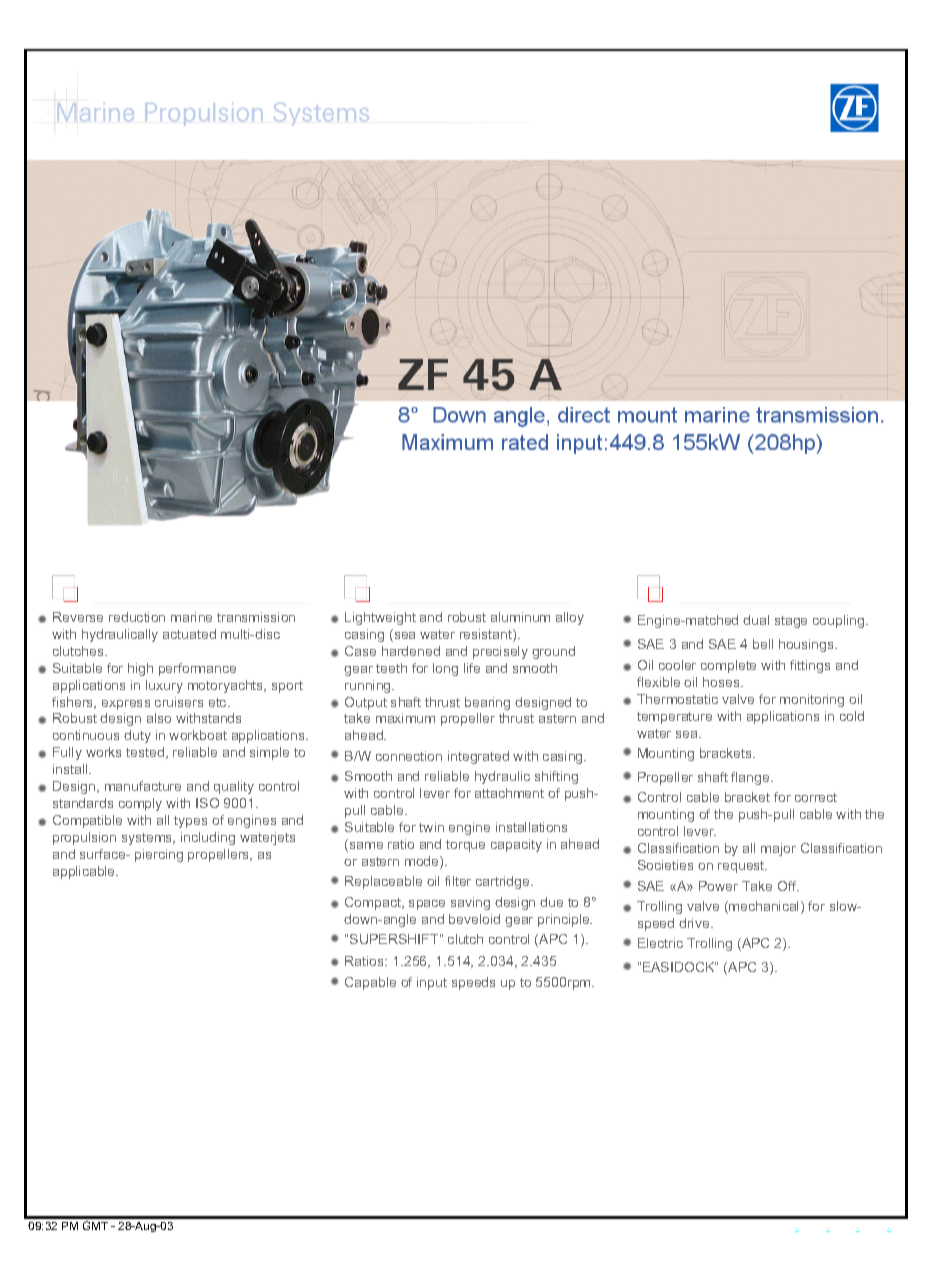 The image size is (932, 1288). What do you see at coordinates (432, 983) in the screenshot?
I see `input` at bounding box center [432, 983].
